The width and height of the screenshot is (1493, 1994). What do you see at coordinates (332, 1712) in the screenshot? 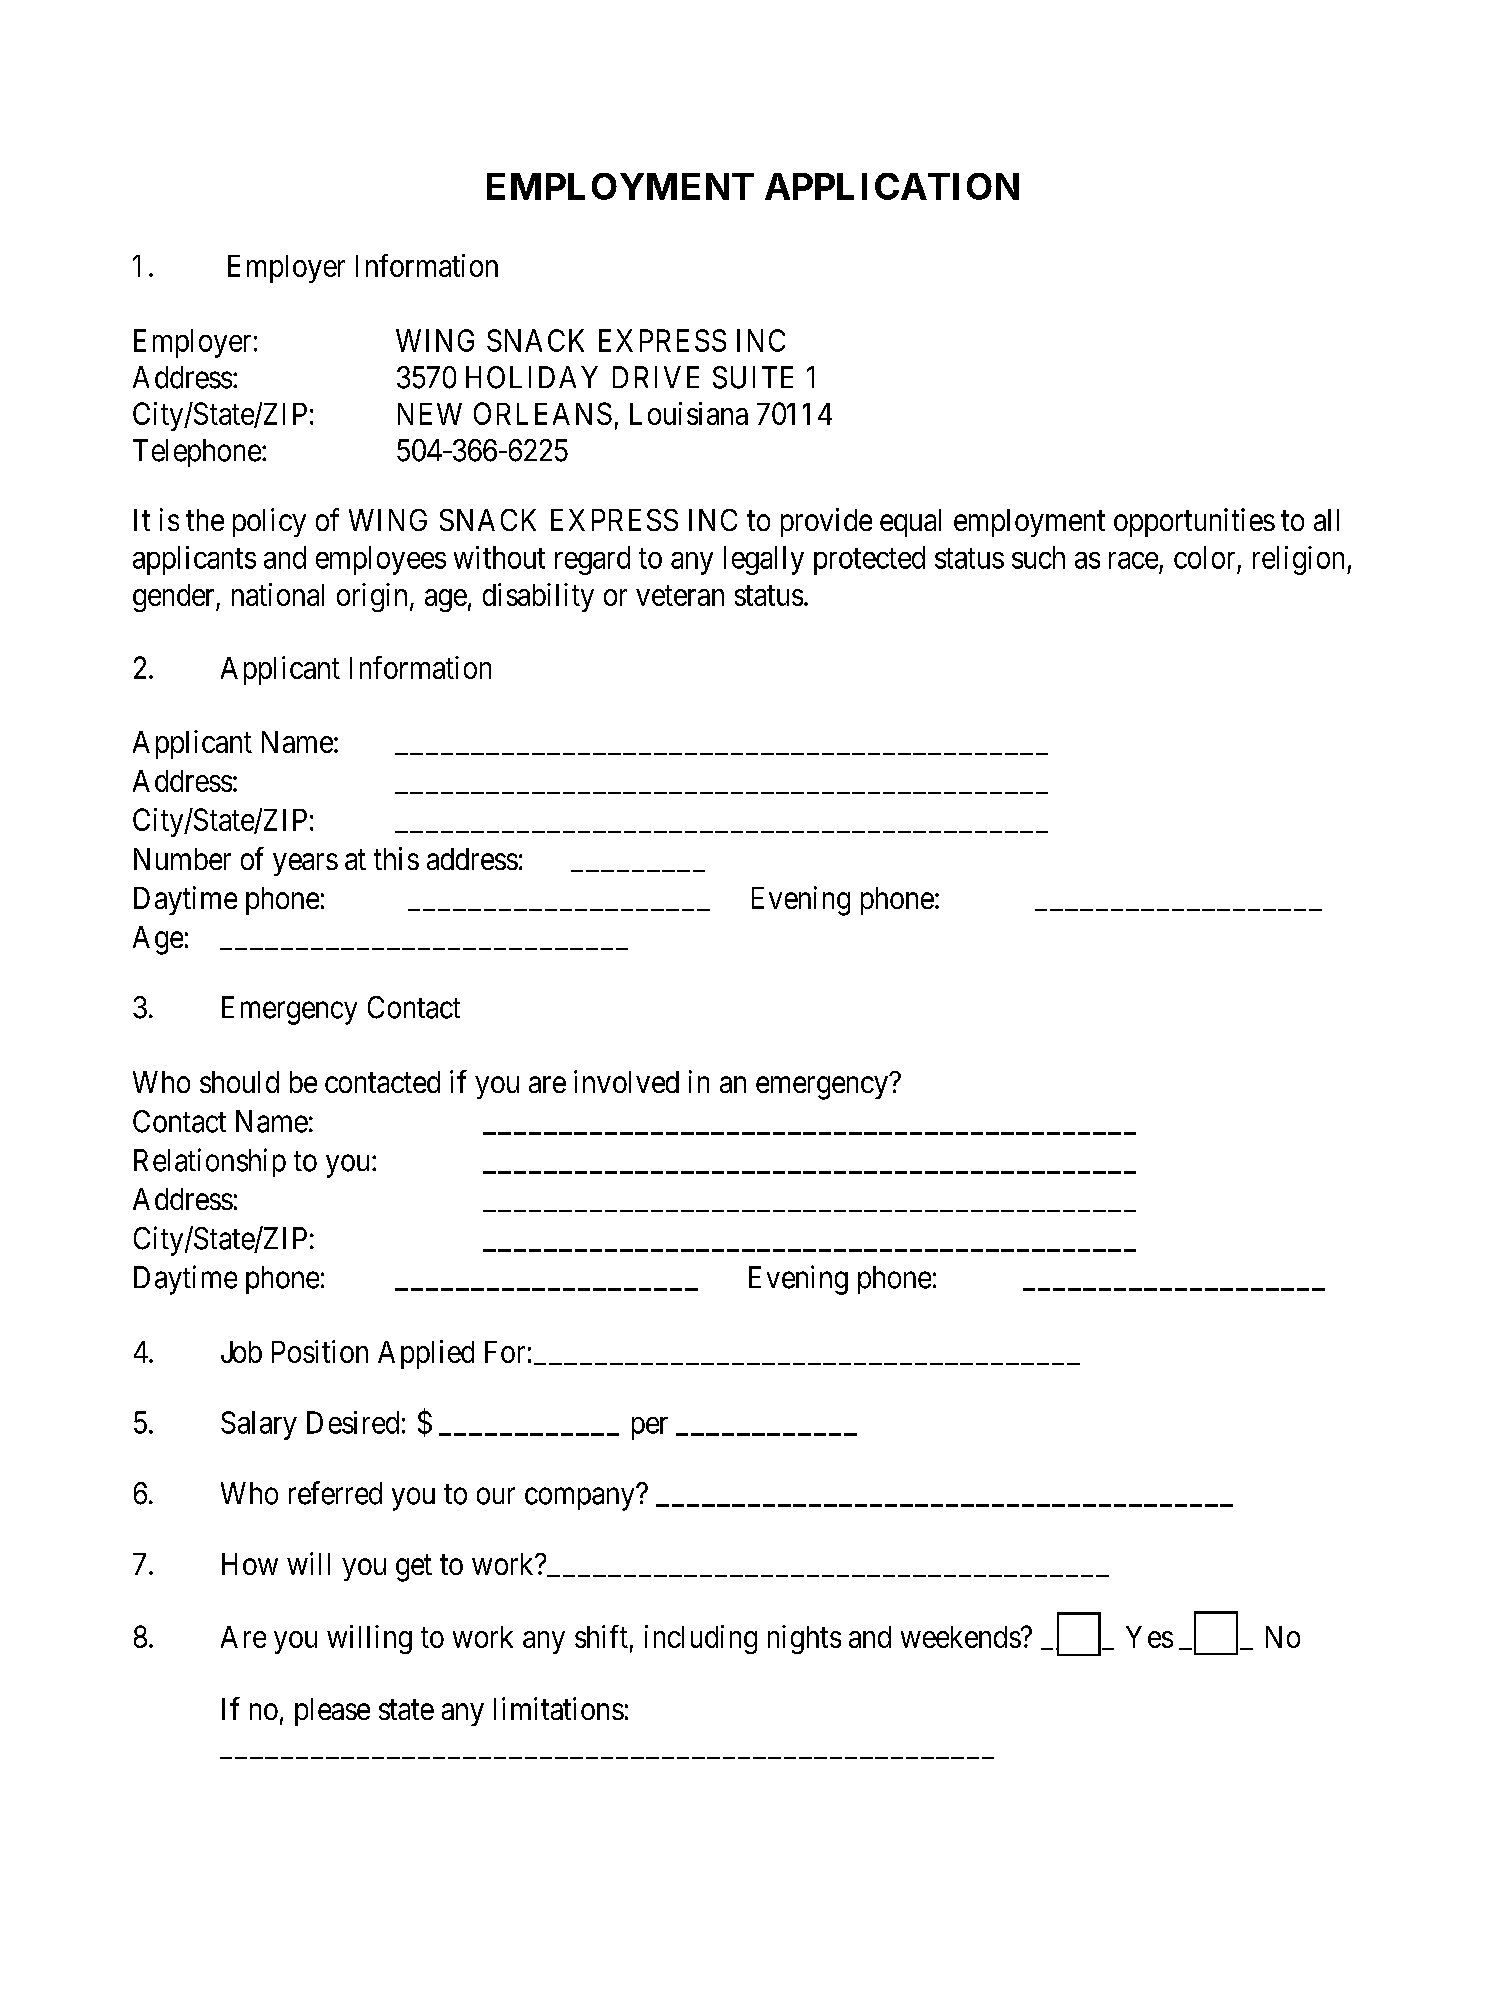
I see `please` at bounding box center [332, 1712].
